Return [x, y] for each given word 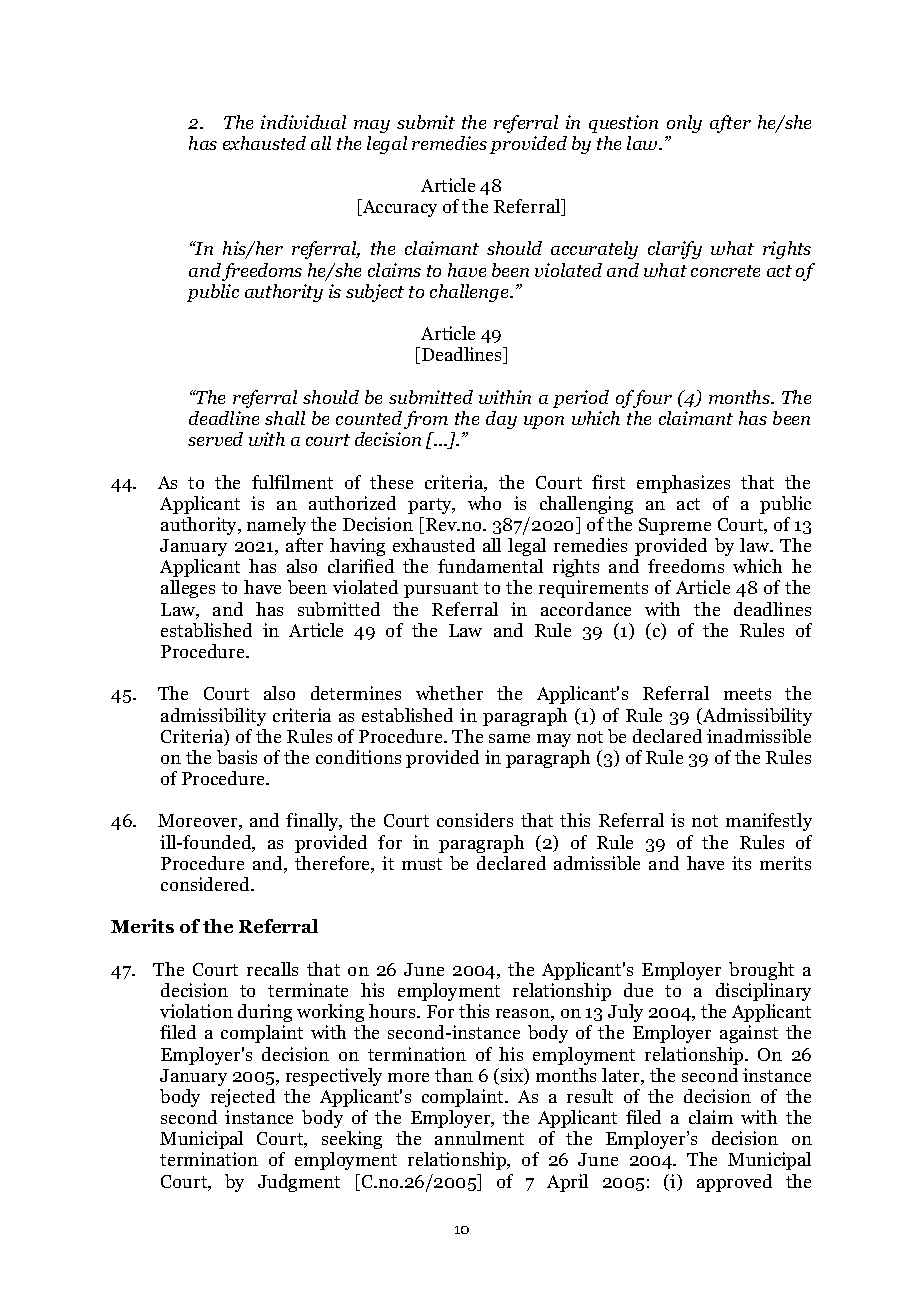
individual [303, 122]
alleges [188, 589]
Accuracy [398, 208]
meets [747, 694]
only [684, 124]
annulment [479, 1138]
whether [449, 693]
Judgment [299, 1183]
